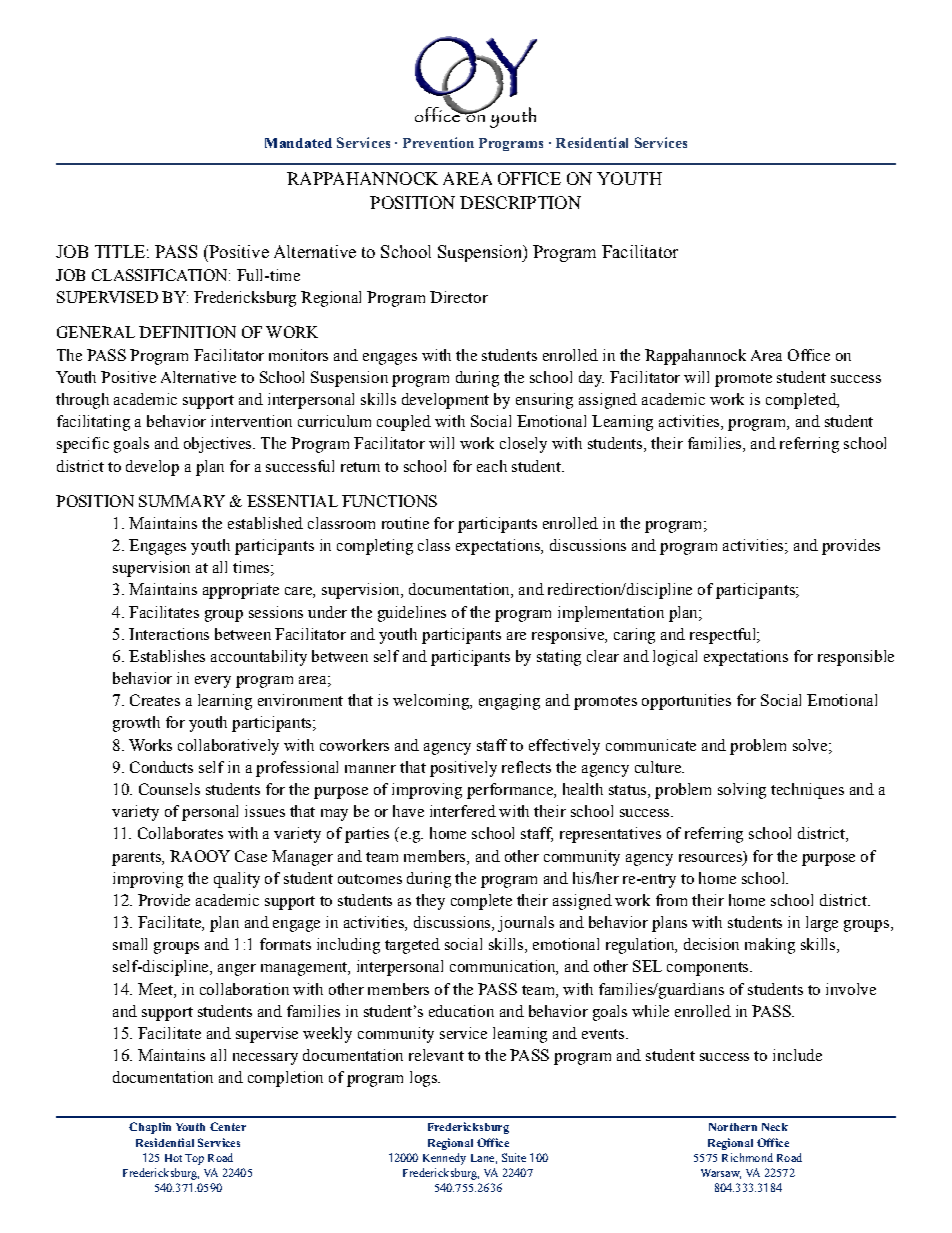 Image resolution: width=952 pixels, height=1233 pixels. What do you see at coordinates (432, 702) in the screenshot?
I see `welcoming` at bounding box center [432, 702].
